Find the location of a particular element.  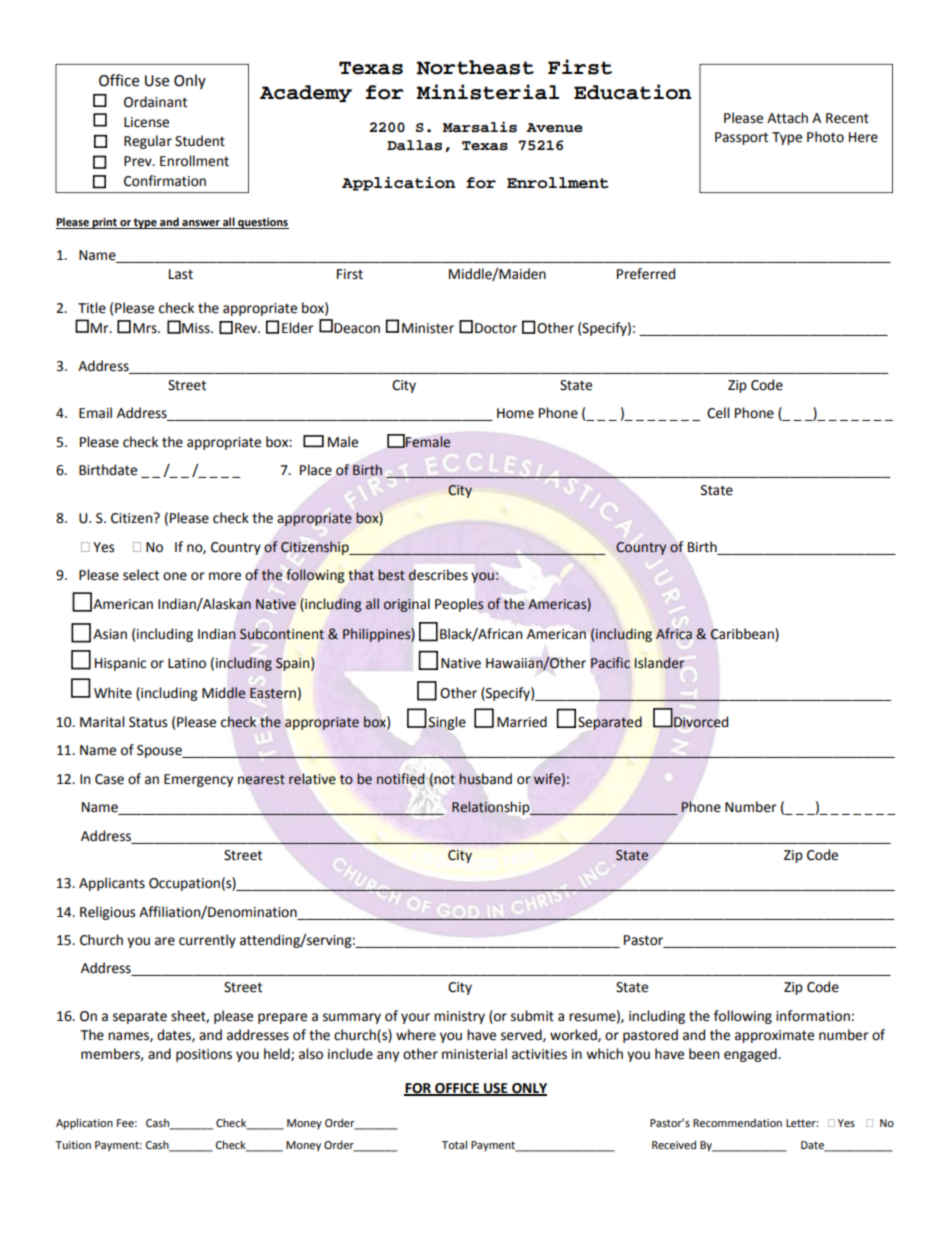

Marsalis is located at coordinates (480, 127).
